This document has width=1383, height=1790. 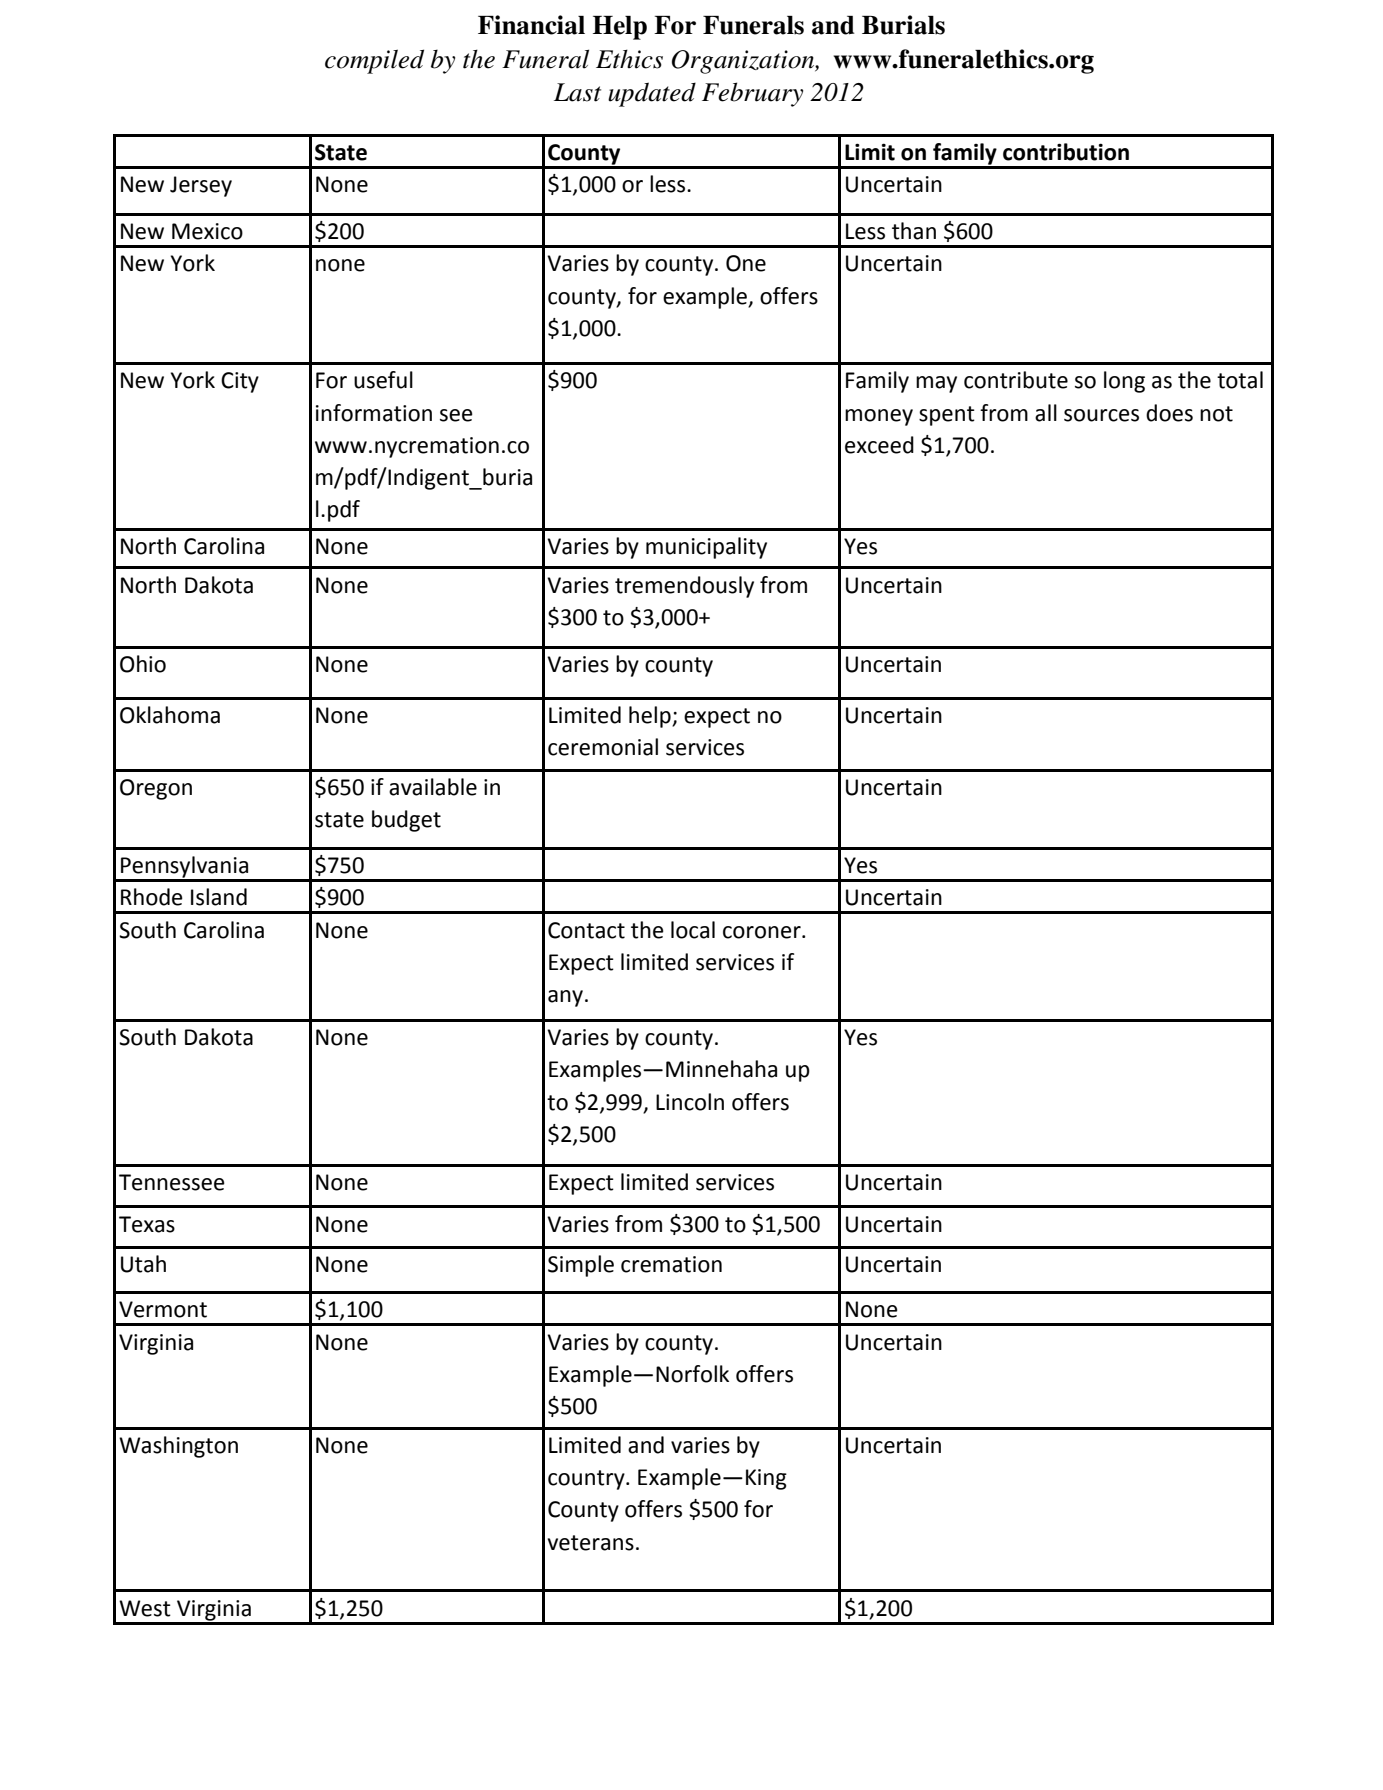 What do you see at coordinates (374, 61) in the document?
I see `compiled` at bounding box center [374, 61].
